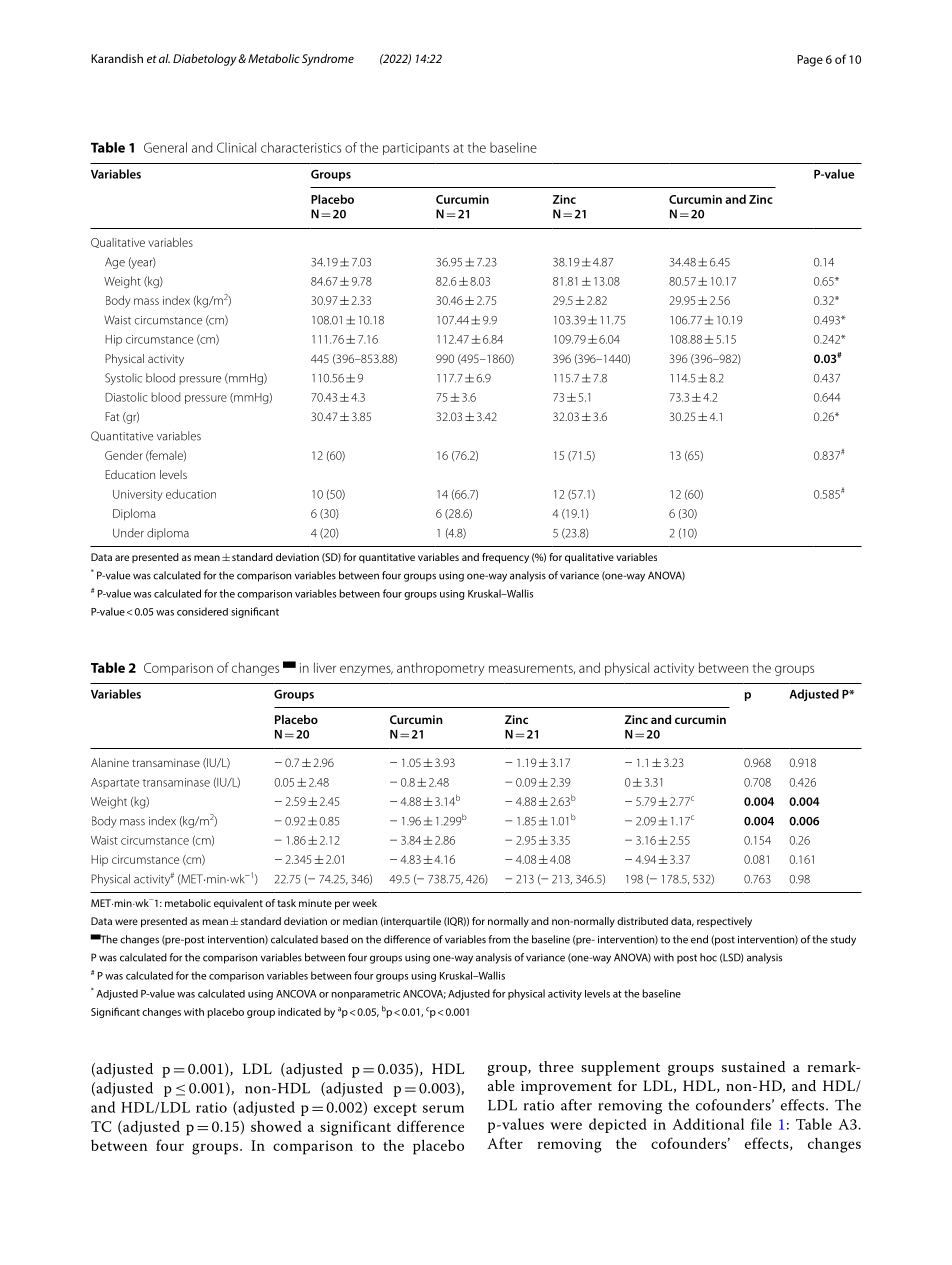 The width and height of the page is (952, 1265). Describe the element at coordinates (505, 558) in the page. I see `frequency` at that location.
